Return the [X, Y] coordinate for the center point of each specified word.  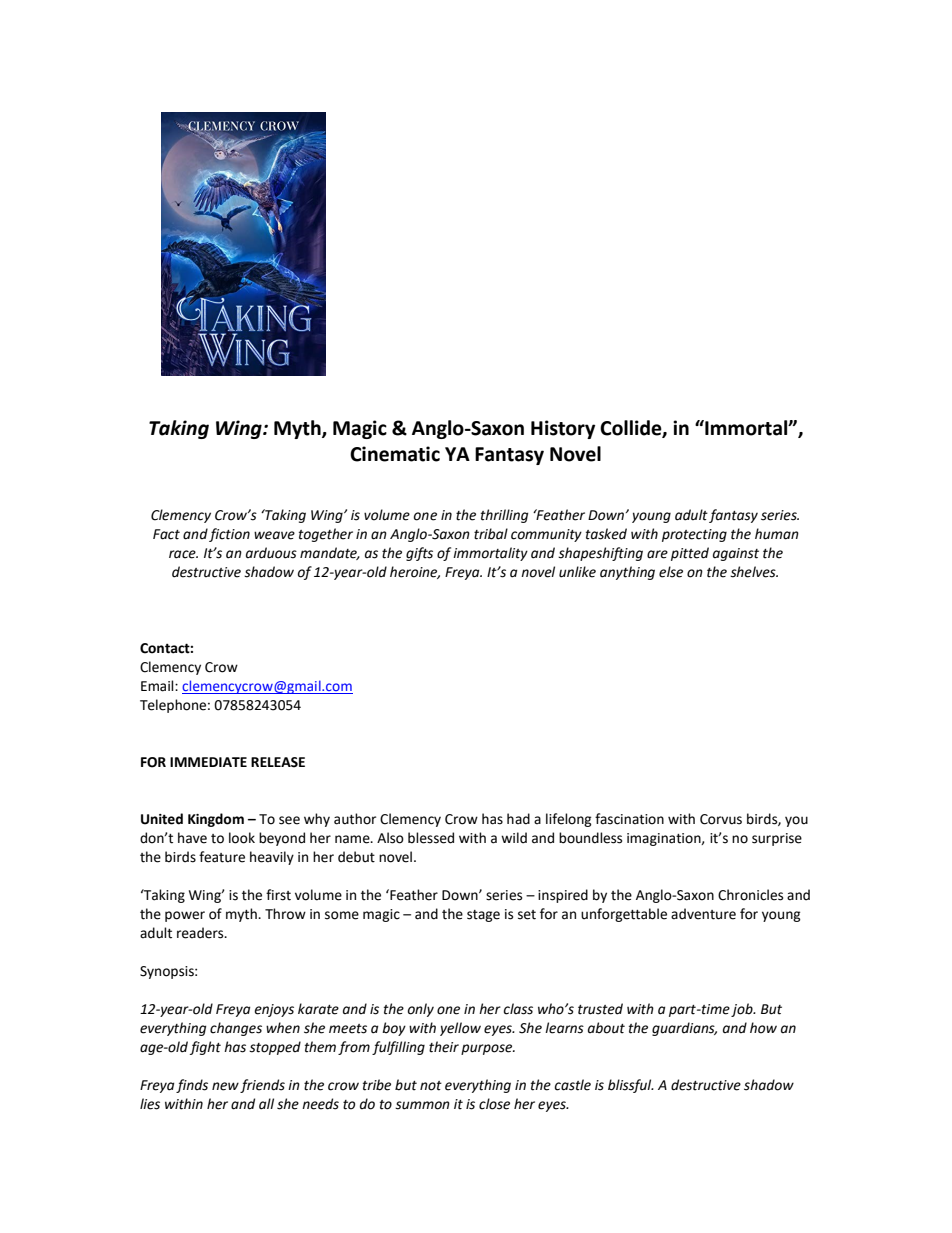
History [563, 429]
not [431, 1086]
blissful [631, 1086]
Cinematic [395, 454]
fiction [229, 535]
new [225, 1086]
